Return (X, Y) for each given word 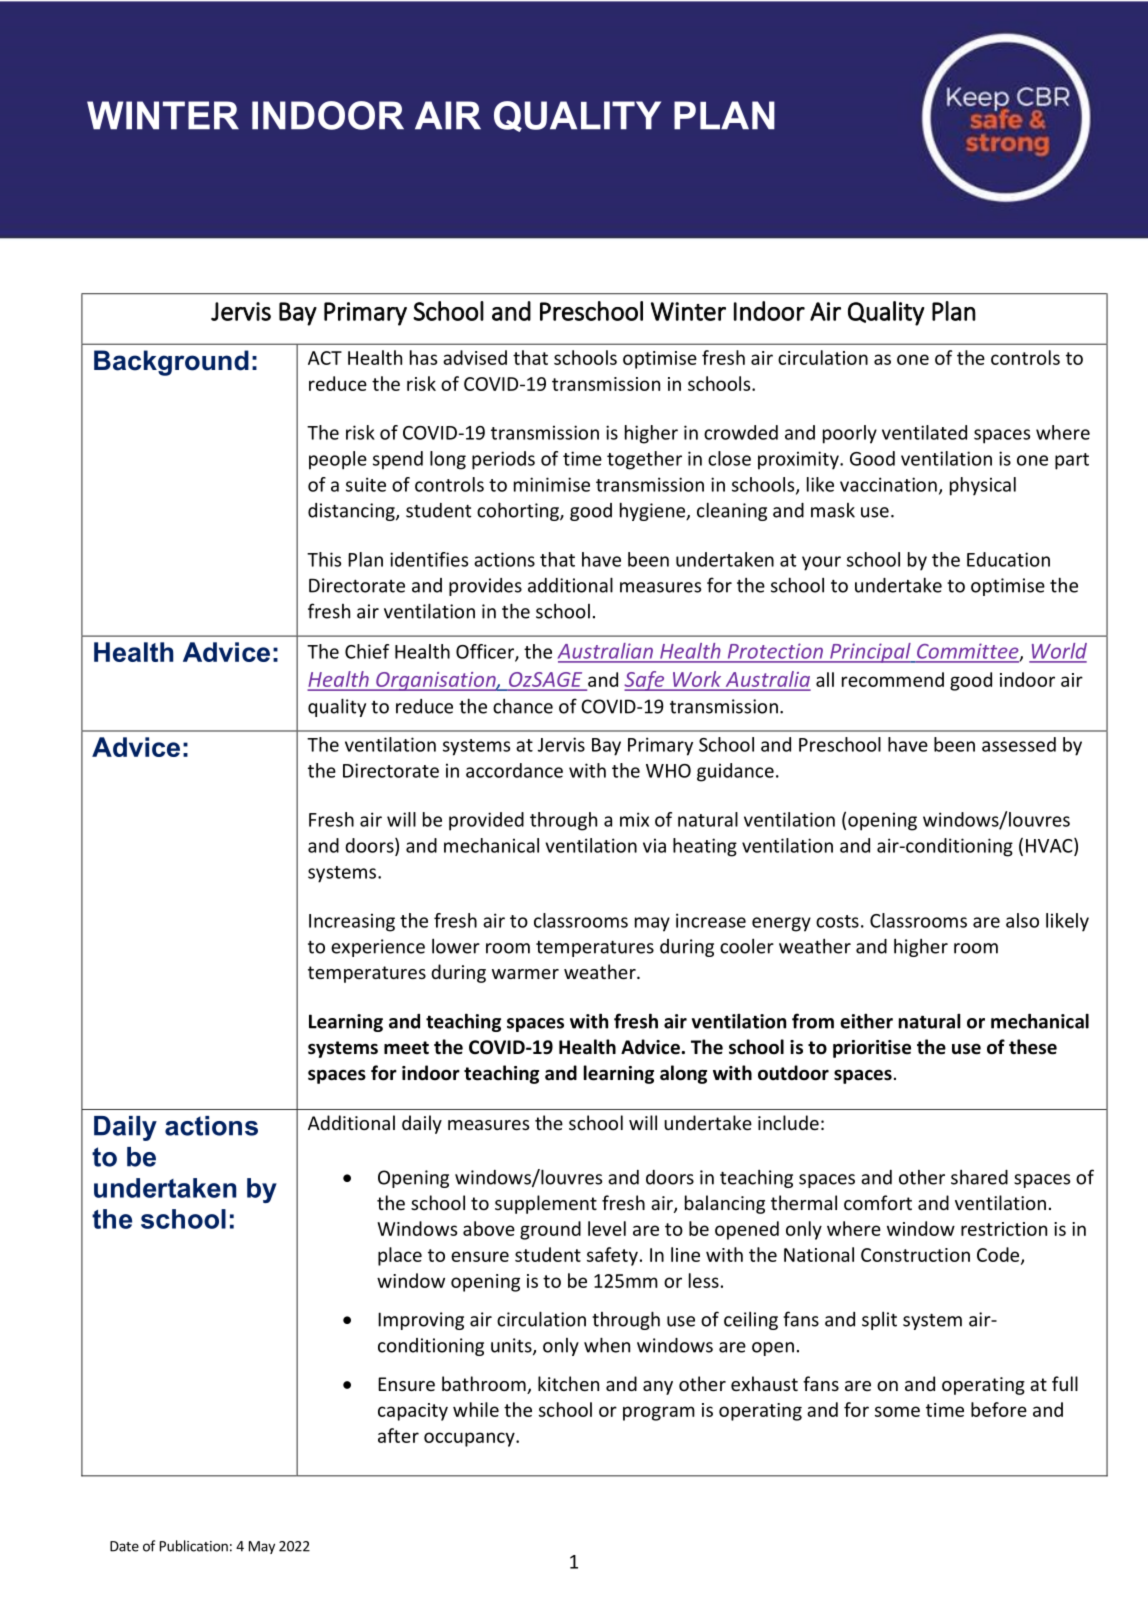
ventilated (924, 432)
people (338, 460)
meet (406, 1048)
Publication (194, 1546)
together (644, 460)
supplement (546, 1204)
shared (979, 1177)
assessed (1019, 744)
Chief (367, 651)
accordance (514, 770)
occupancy (470, 1439)
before (999, 1409)
